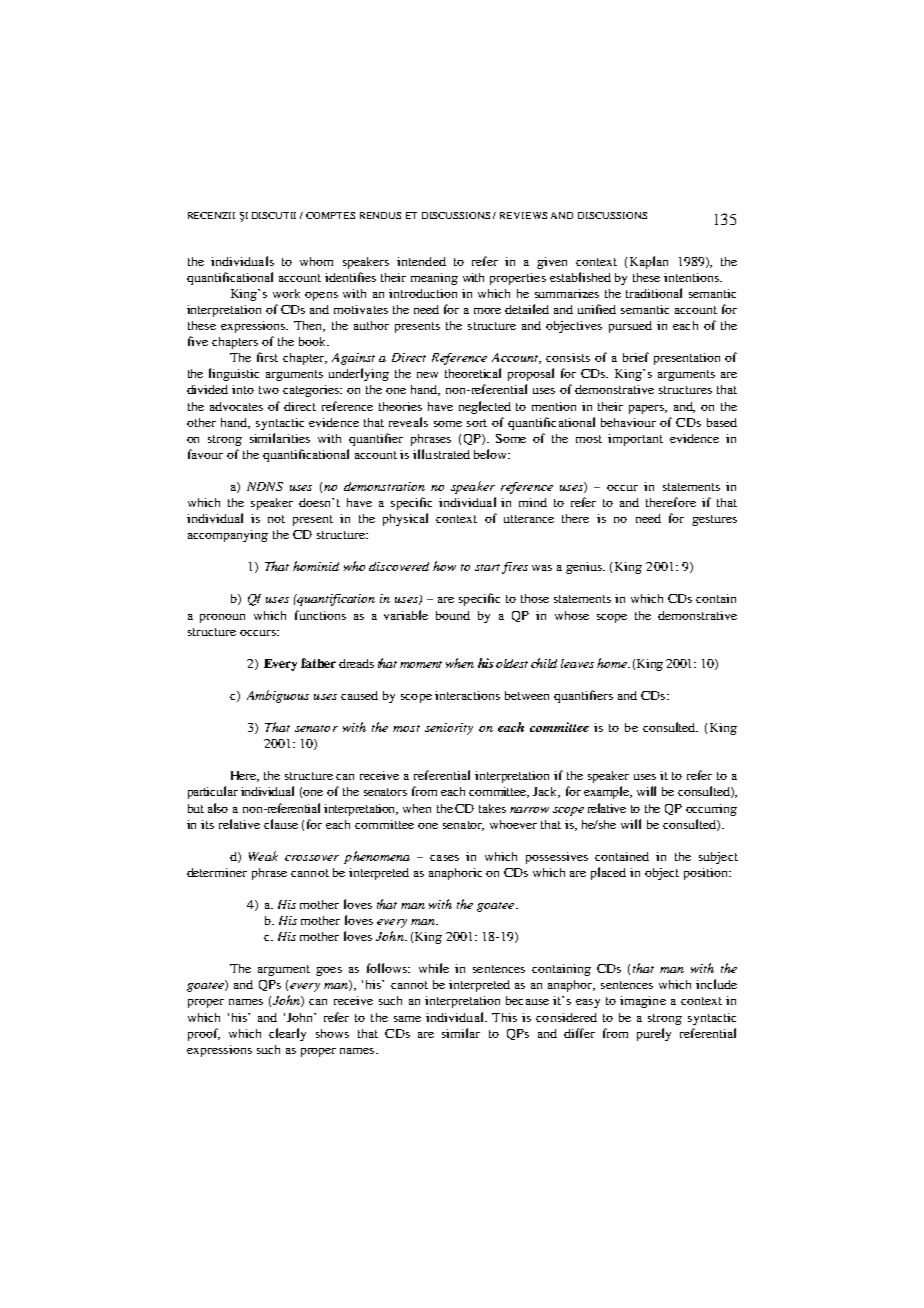 The height and width of the screenshot is (1308, 924). Describe the element at coordinates (421, 261) in the screenshot. I see `intended` at that location.
